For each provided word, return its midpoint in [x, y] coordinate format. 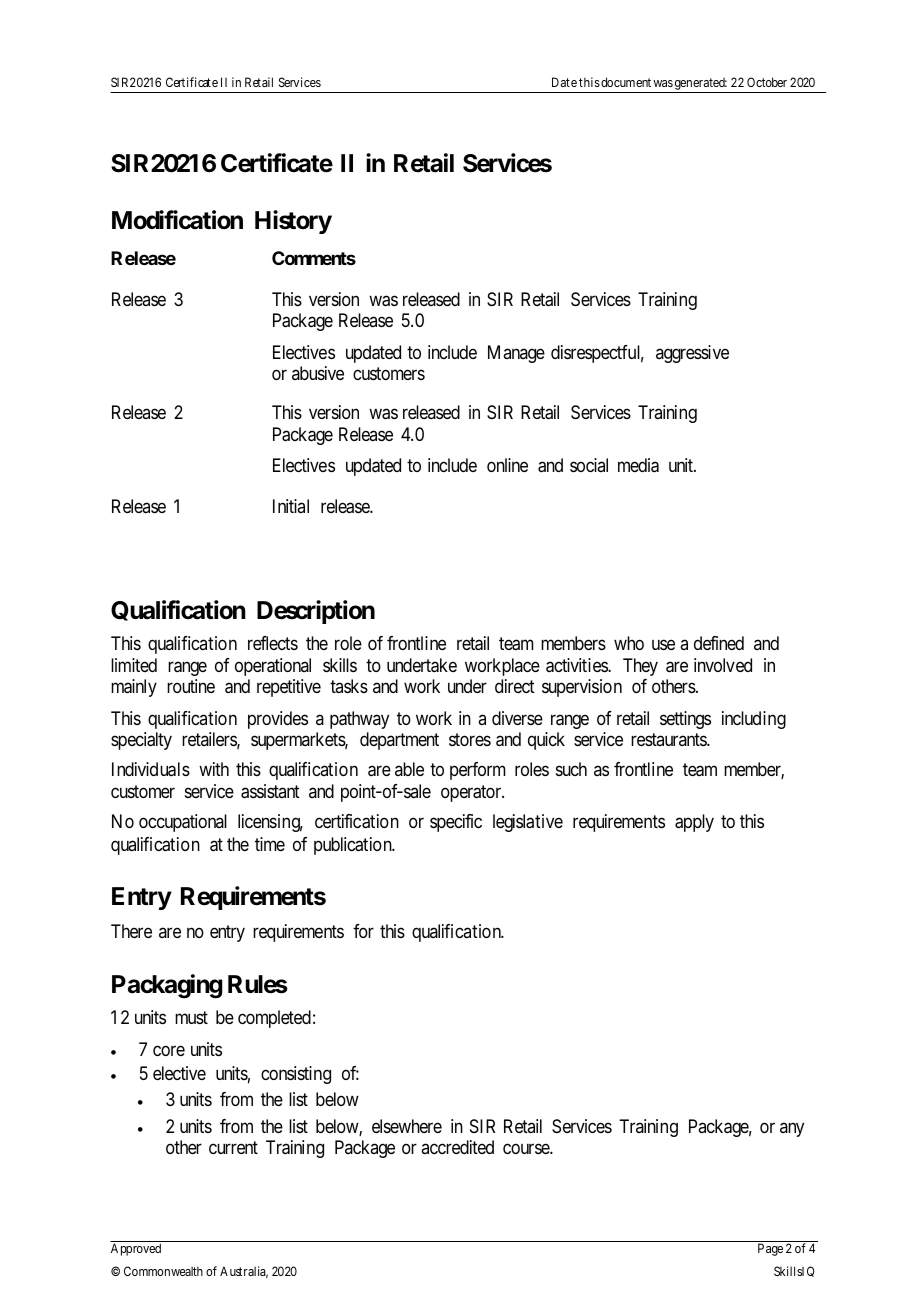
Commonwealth [163, 1271]
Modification [177, 220]
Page [770, 1249]
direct [515, 686]
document [626, 82]
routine [191, 686]
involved [723, 665]
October [767, 82]
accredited [457, 1147]
